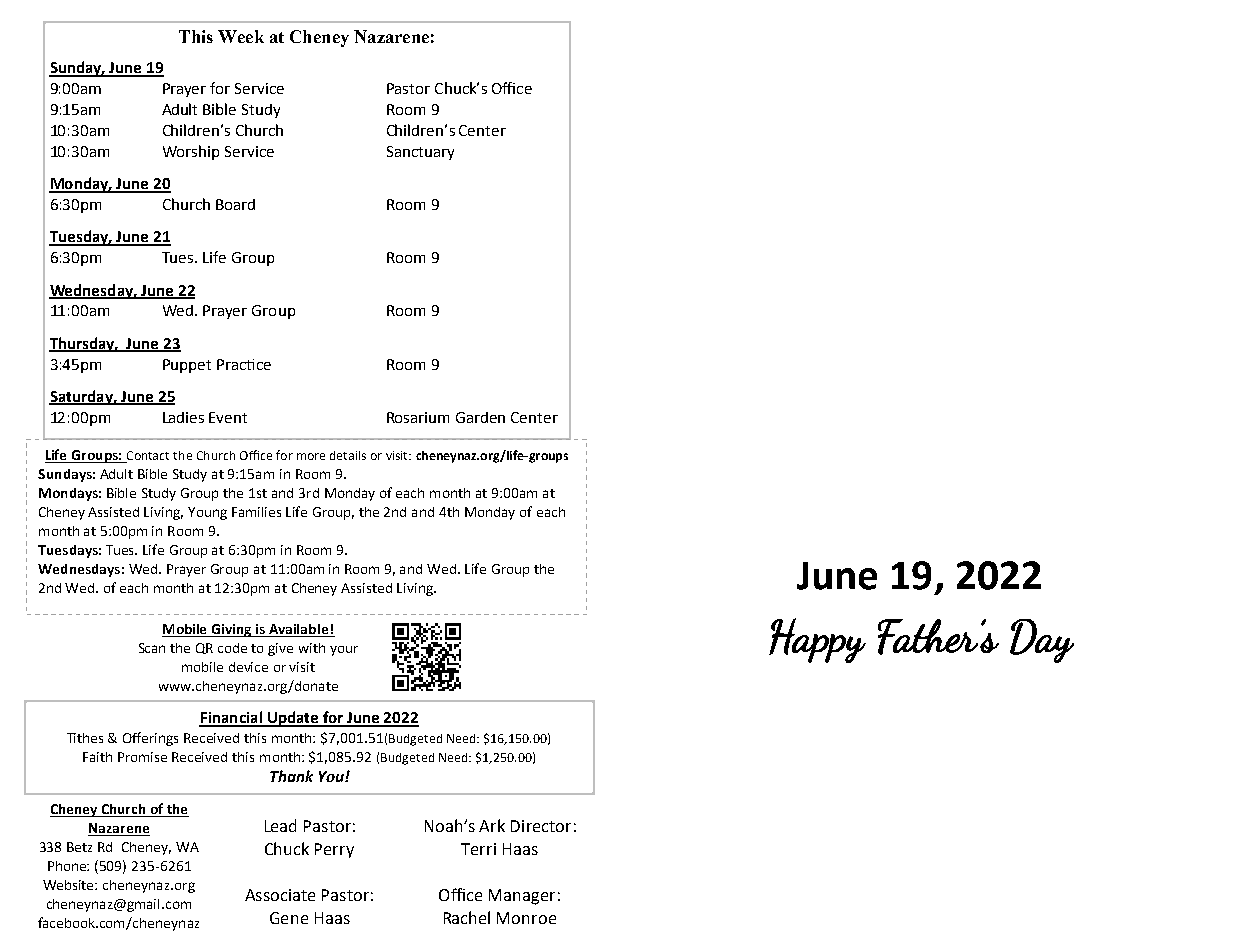 The height and width of the screenshot is (952, 1233). I want to click on Garden, so click(480, 417).
